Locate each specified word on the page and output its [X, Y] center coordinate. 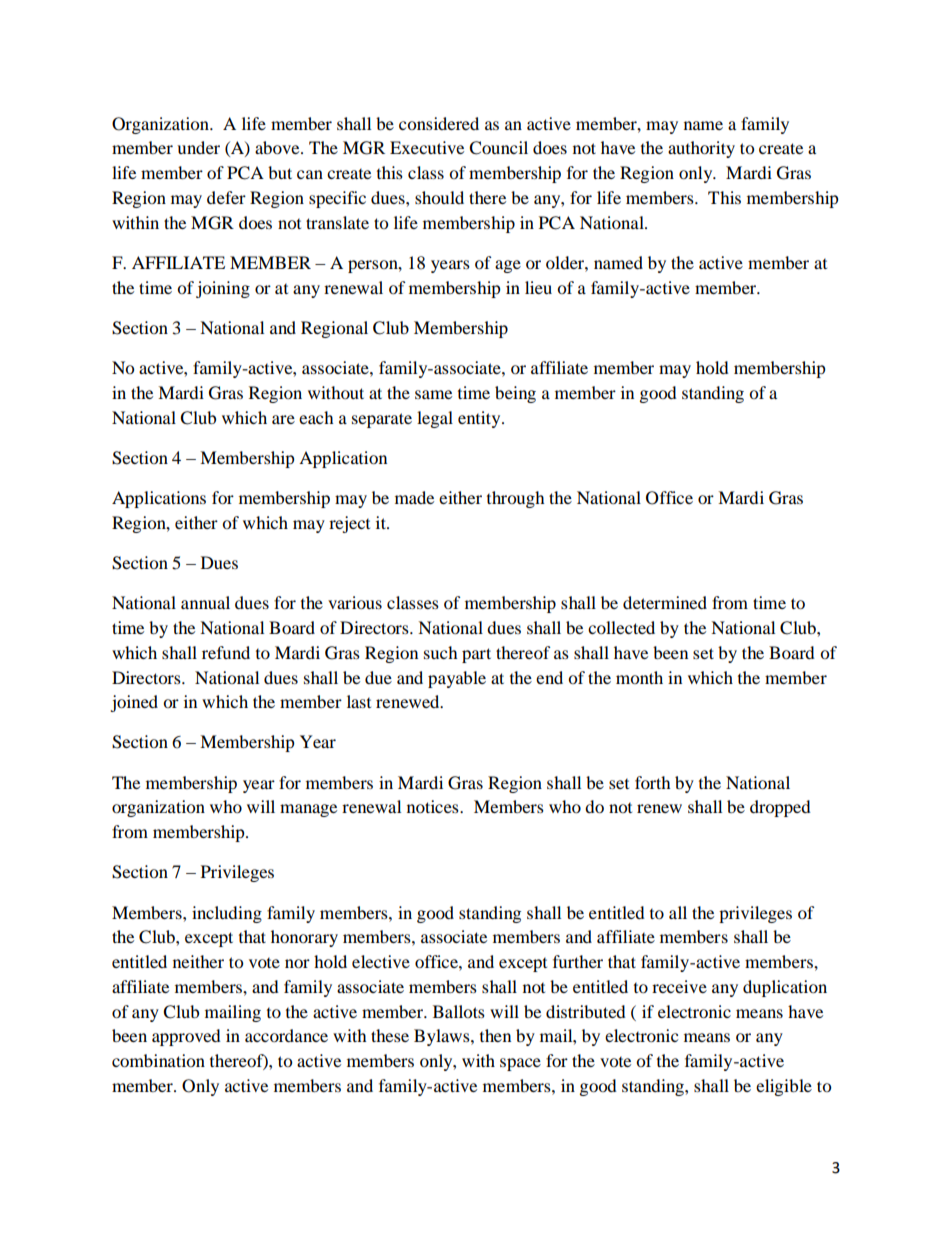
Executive [427, 147]
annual [205, 602]
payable [457, 679]
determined [665, 602]
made [414, 497]
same [433, 394]
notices [434, 806]
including [227, 914]
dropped [780, 808]
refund [226, 652]
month [639, 677]
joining [223, 289]
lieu [538, 287]
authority [701, 149]
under [198, 147]
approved [186, 1037]
